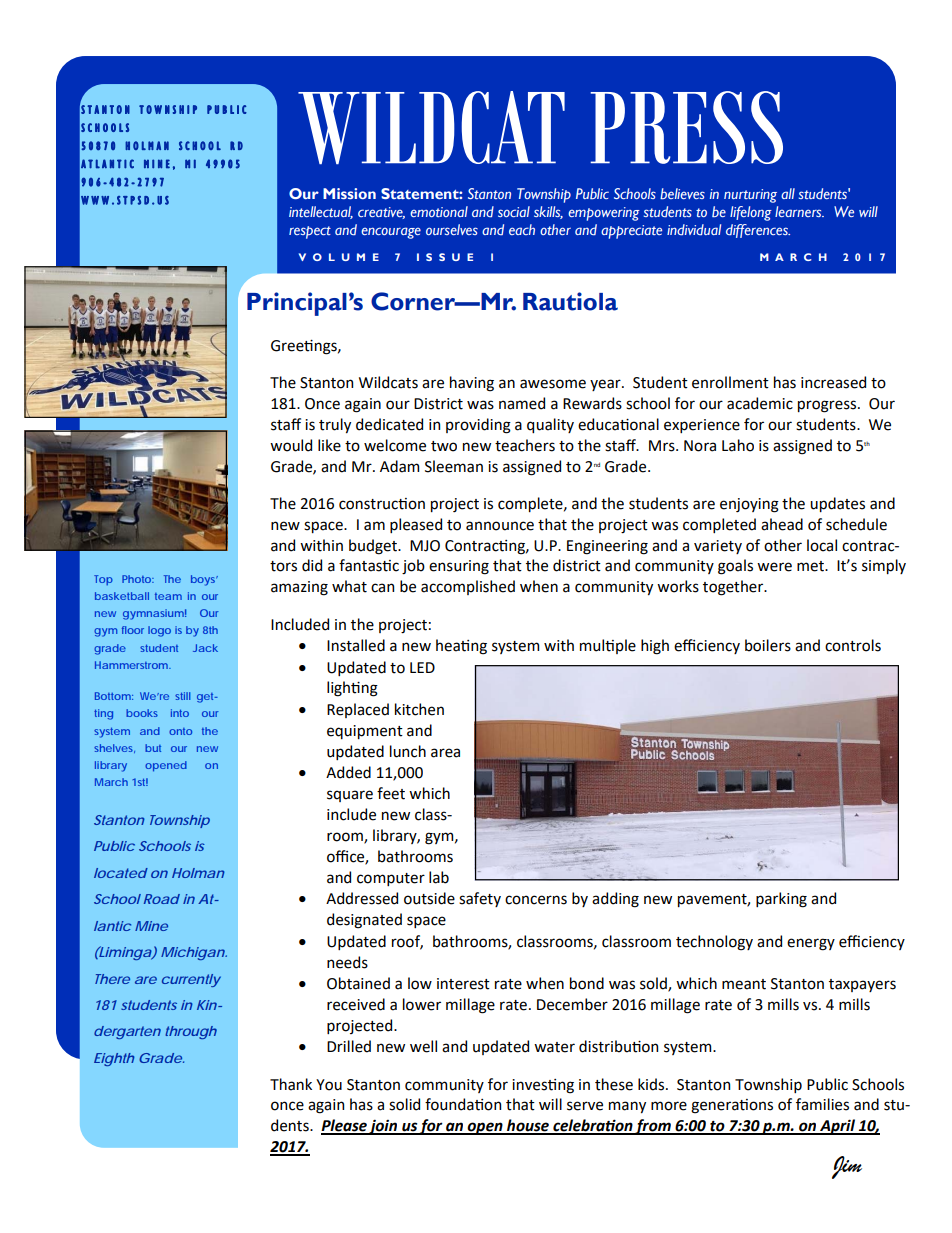 This page has height=1233, width=952. Describe the element at coordinates (445, 753) in the page. I see `area` at that location.
